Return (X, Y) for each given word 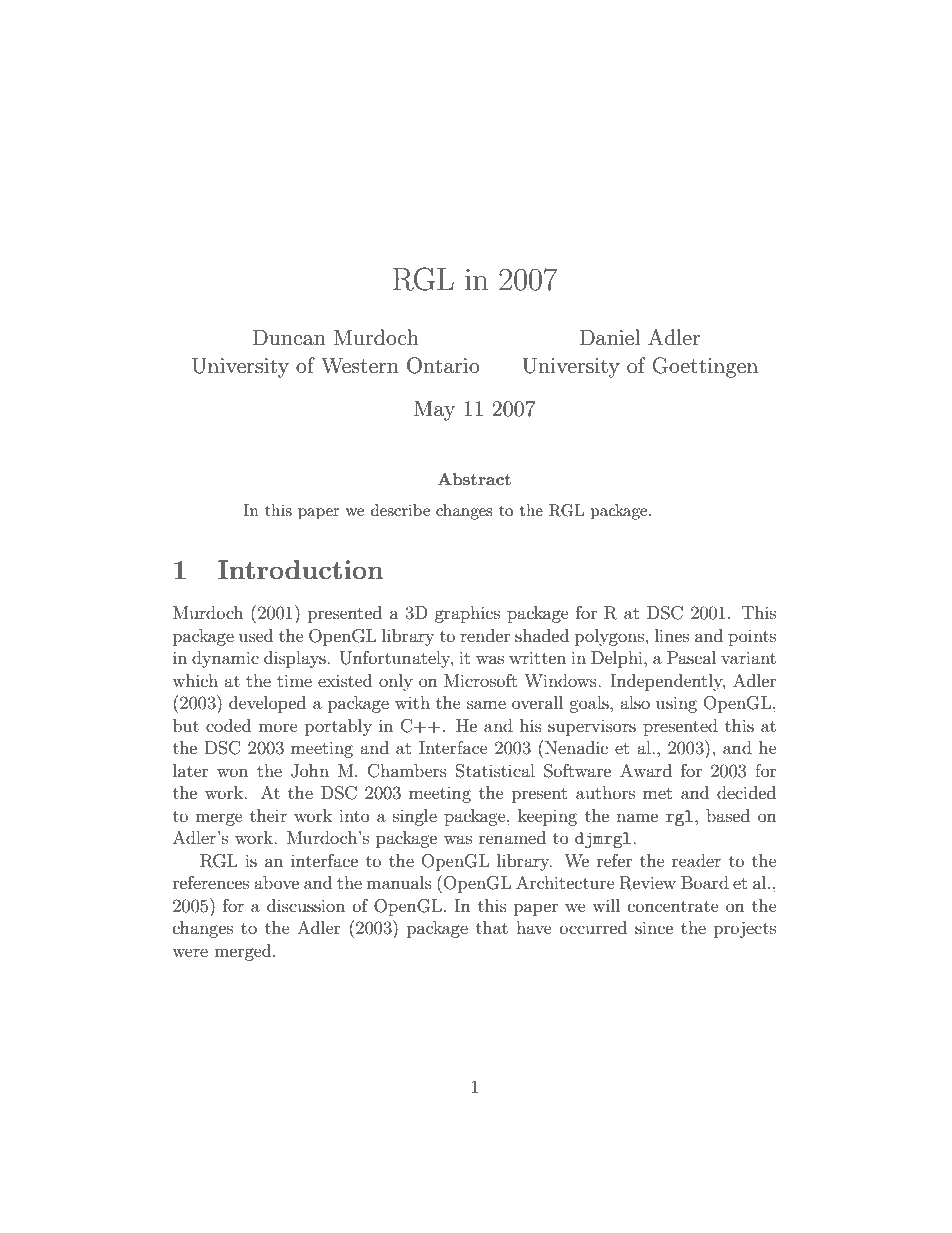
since (654, 927)
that (492, 927)
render (485, 635)
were (190, 952)
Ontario (443, 365)
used (256, 635)
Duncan (289, 337)
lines (672, 635)
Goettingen (705, 367)
